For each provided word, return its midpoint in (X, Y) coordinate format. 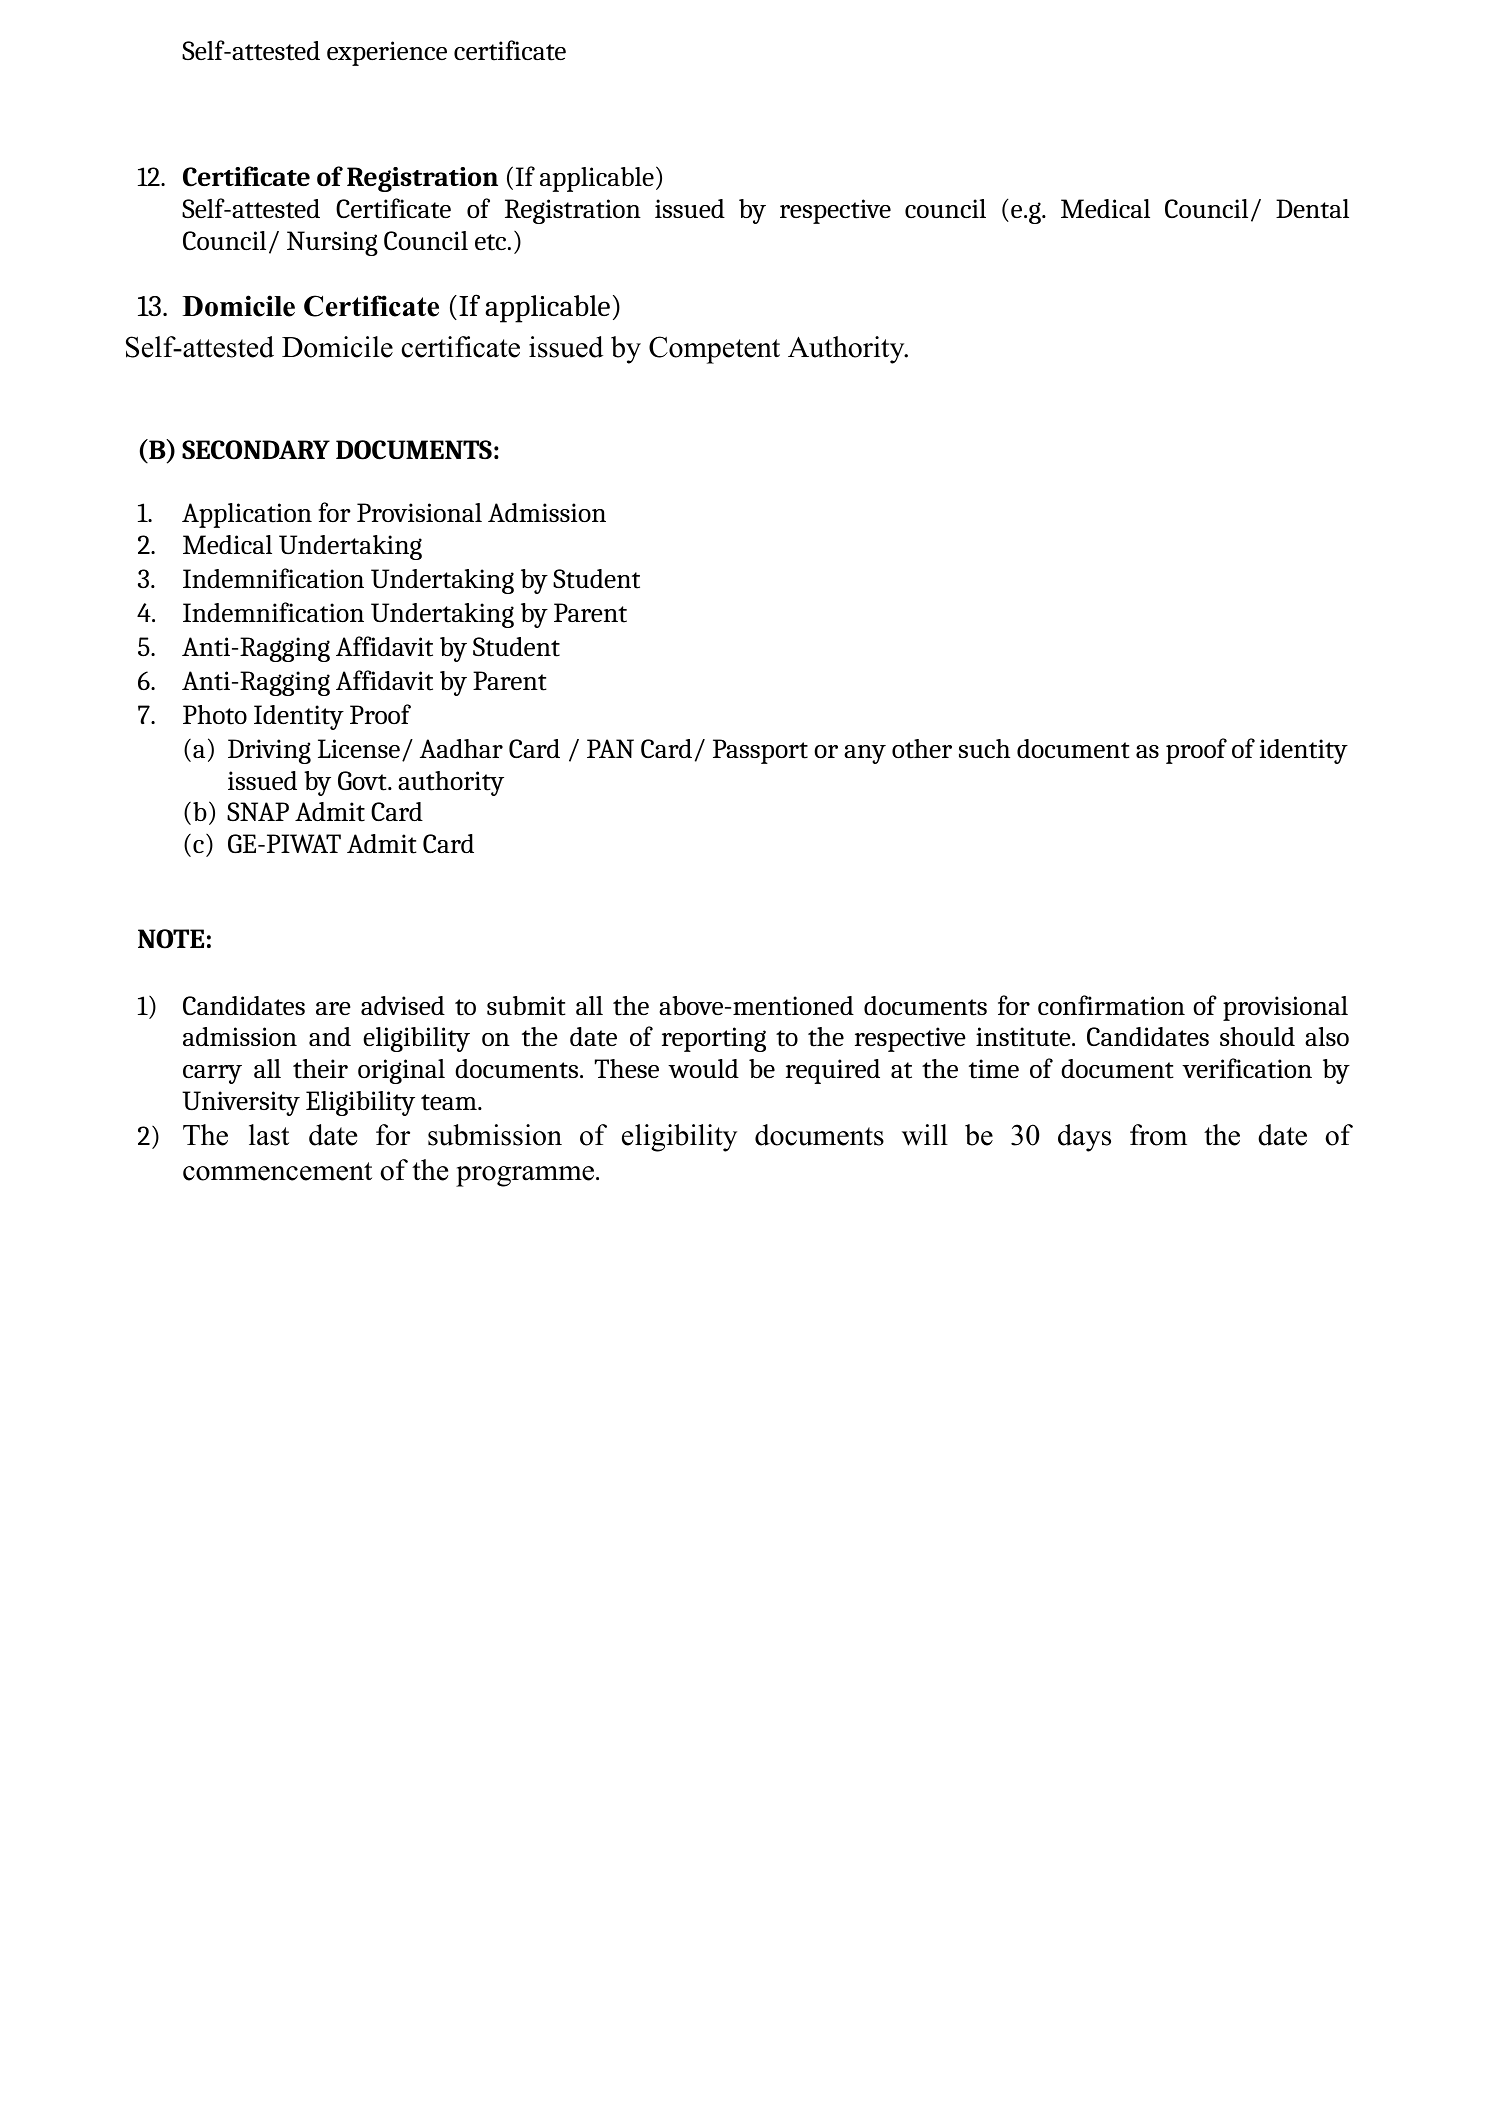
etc (490, 242)
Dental (1312, 209)
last (269, 1135)
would (703, 1068)
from (1158, 1135)
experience (387, 53)
